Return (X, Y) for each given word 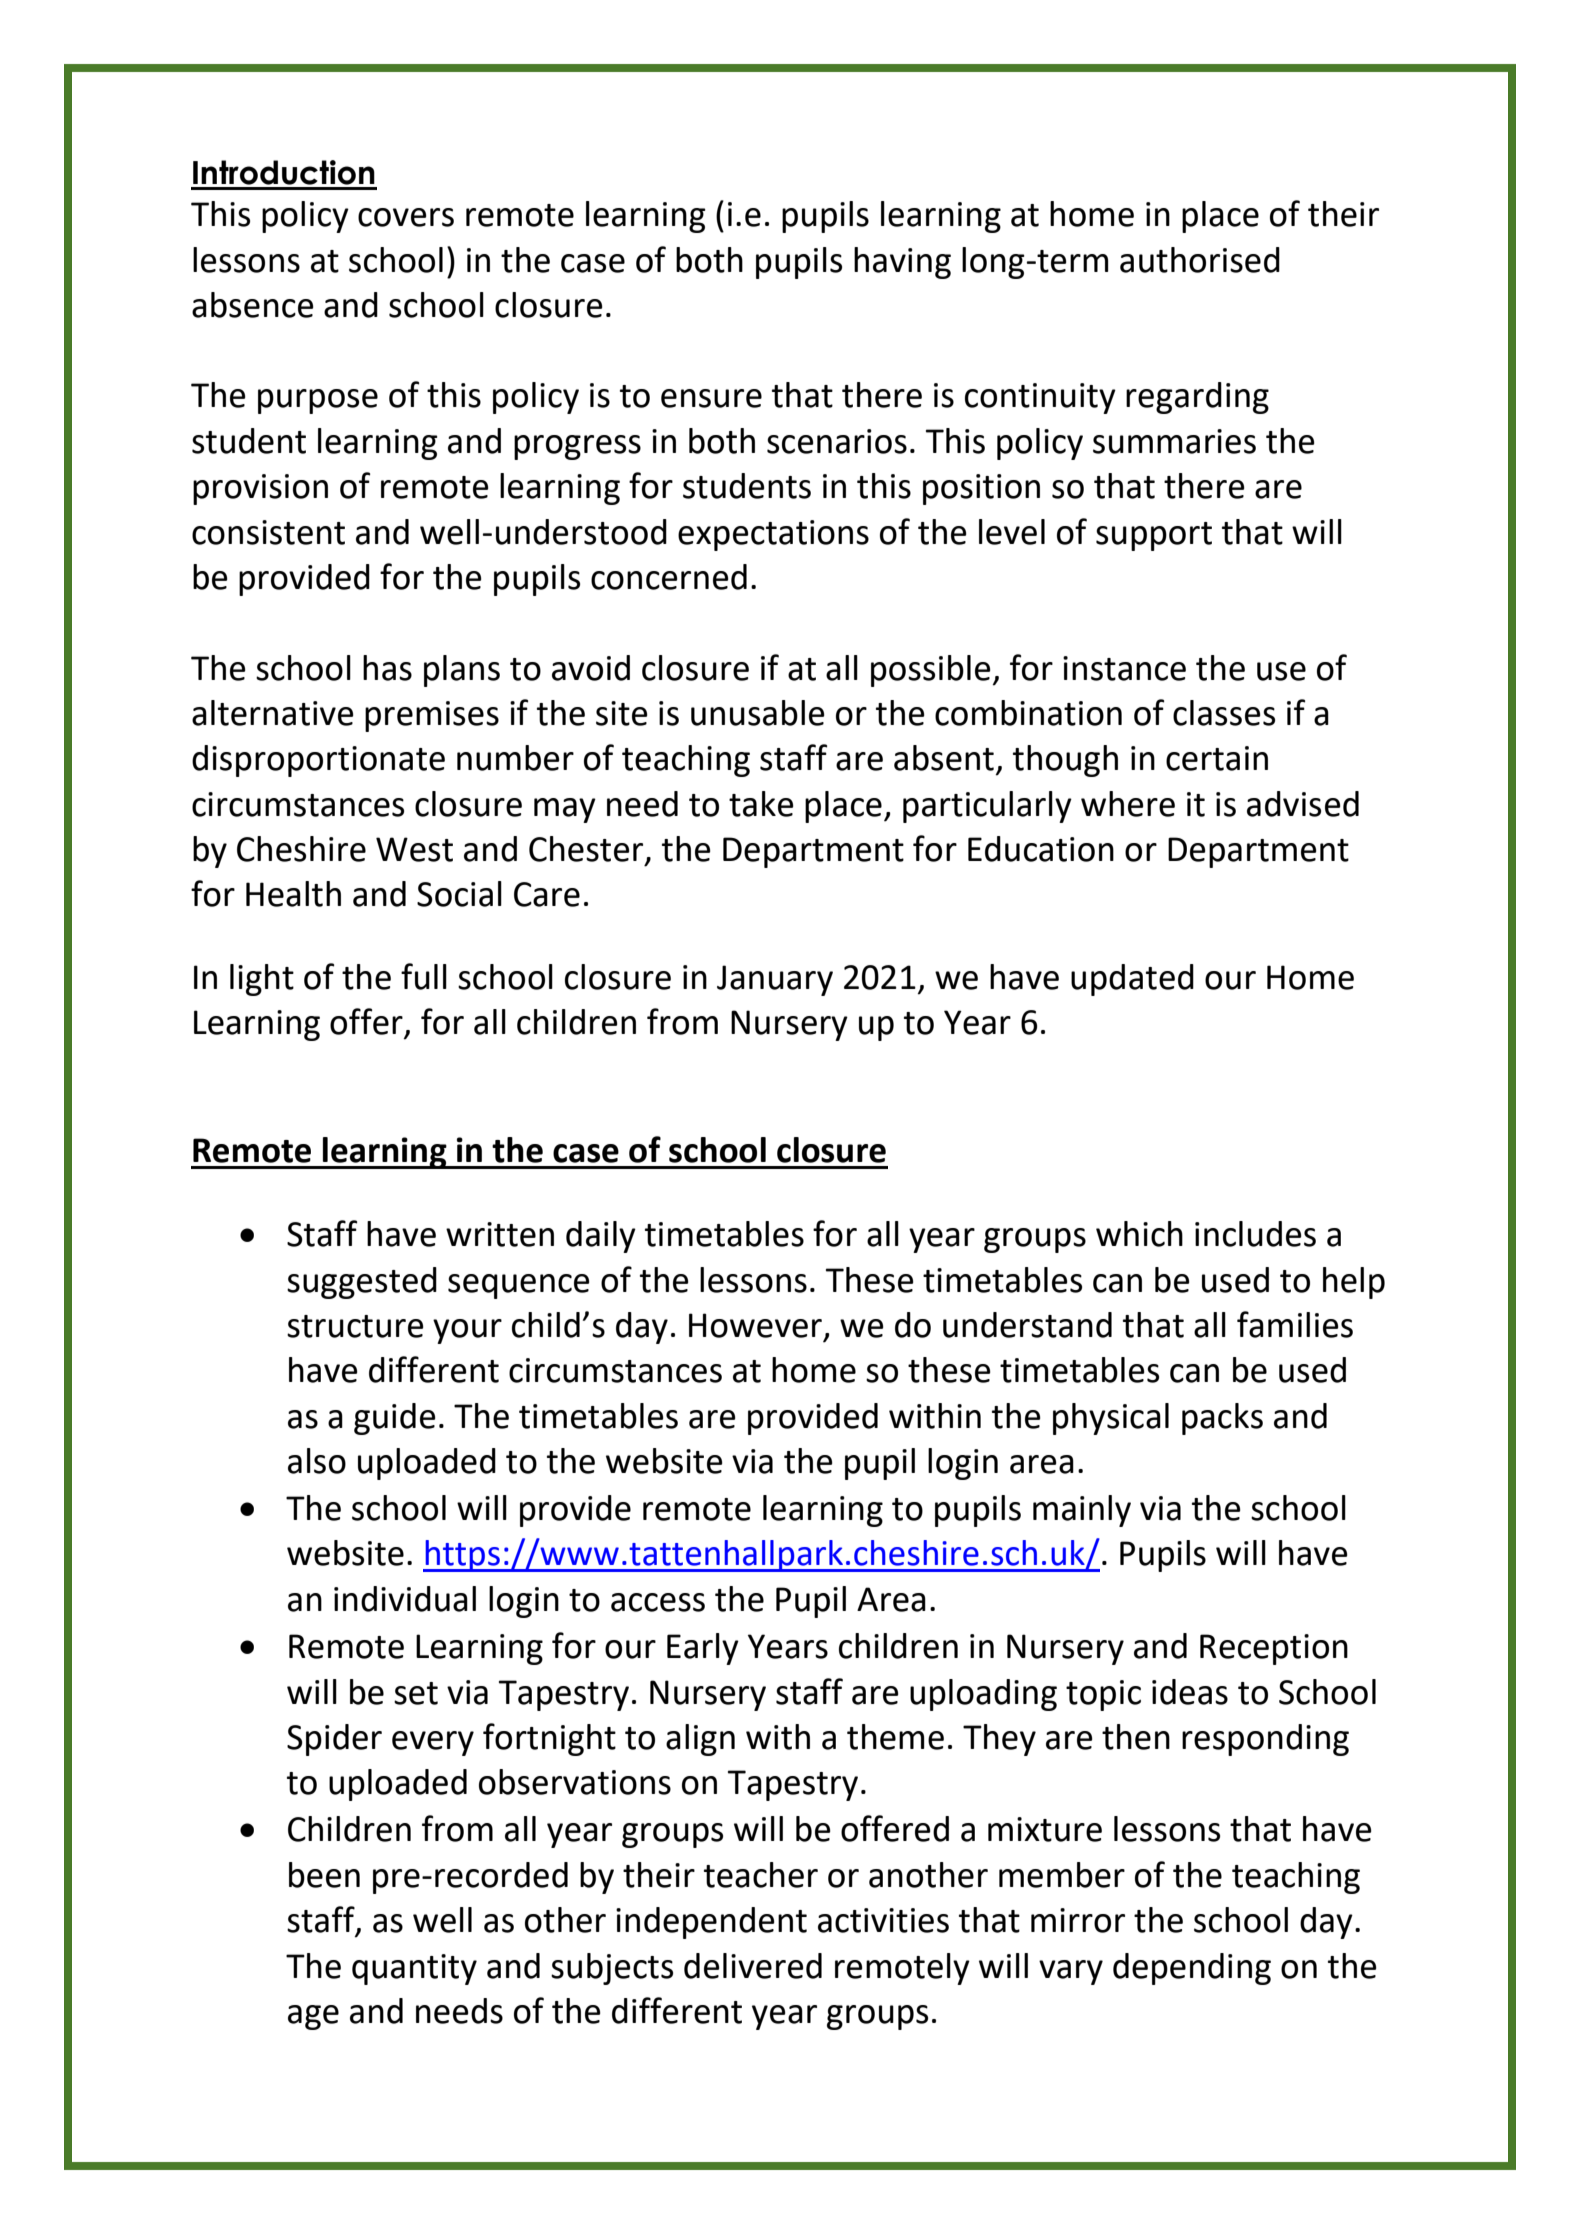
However (755, 1325)
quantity (414, 1969)
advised (1303, 804)
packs (1222, 1419)
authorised (1200, 260)
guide (395, 1419)
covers (406, 217)
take (761, 804)
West (414, 849)
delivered (753, 1966)
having (902, 263)
